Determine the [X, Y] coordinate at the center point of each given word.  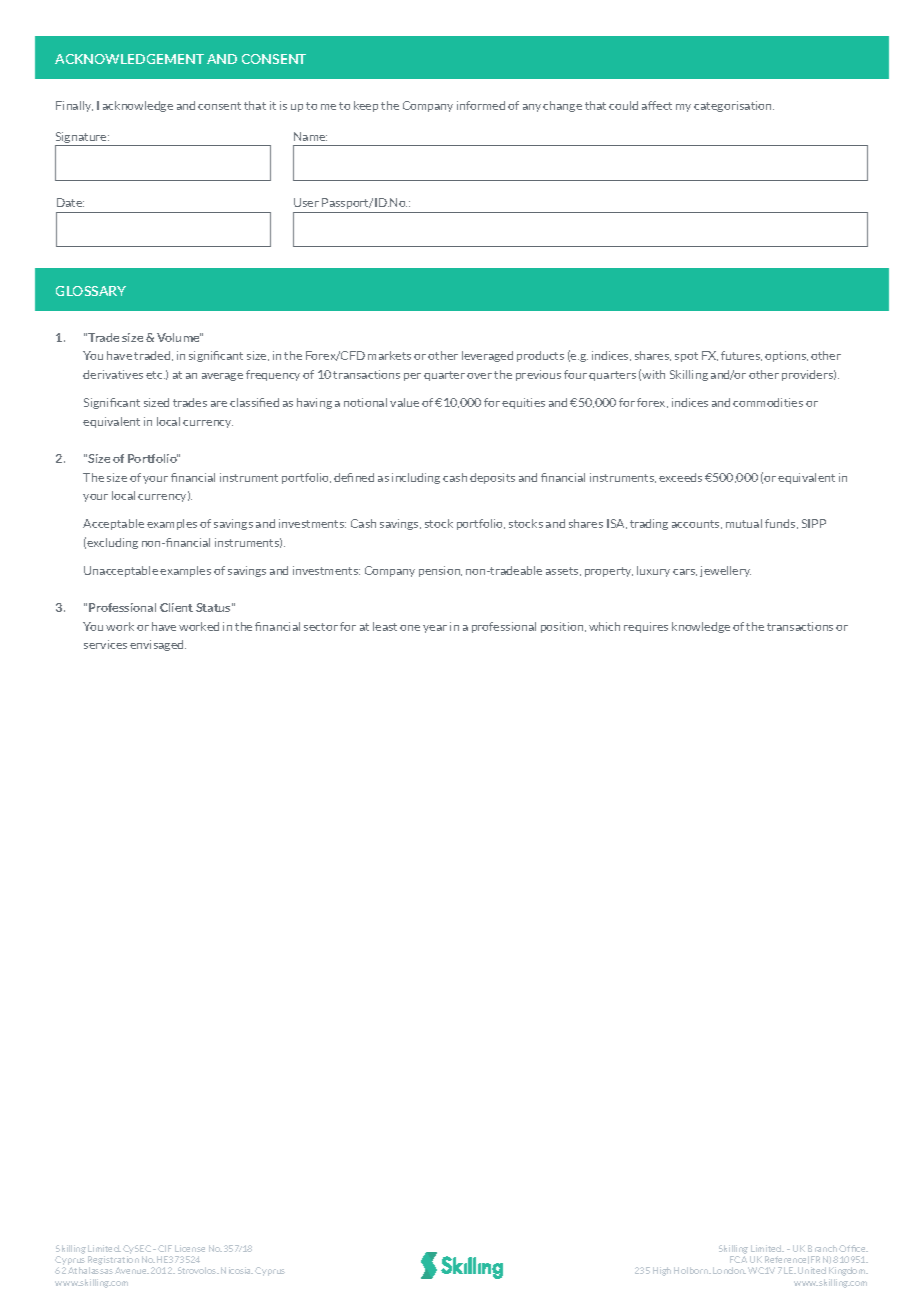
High [662, 1271]
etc [155, 375]
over [479, 376]
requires [646, 627]
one [410, 628]
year [435, 629]
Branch [822, 1248]
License [190, 1248]
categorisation [734, 106]
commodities [768, 402]
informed [481, 105]
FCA [738, 1259]
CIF [165, 1248]
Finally [74, 106]
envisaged [158, 645]
